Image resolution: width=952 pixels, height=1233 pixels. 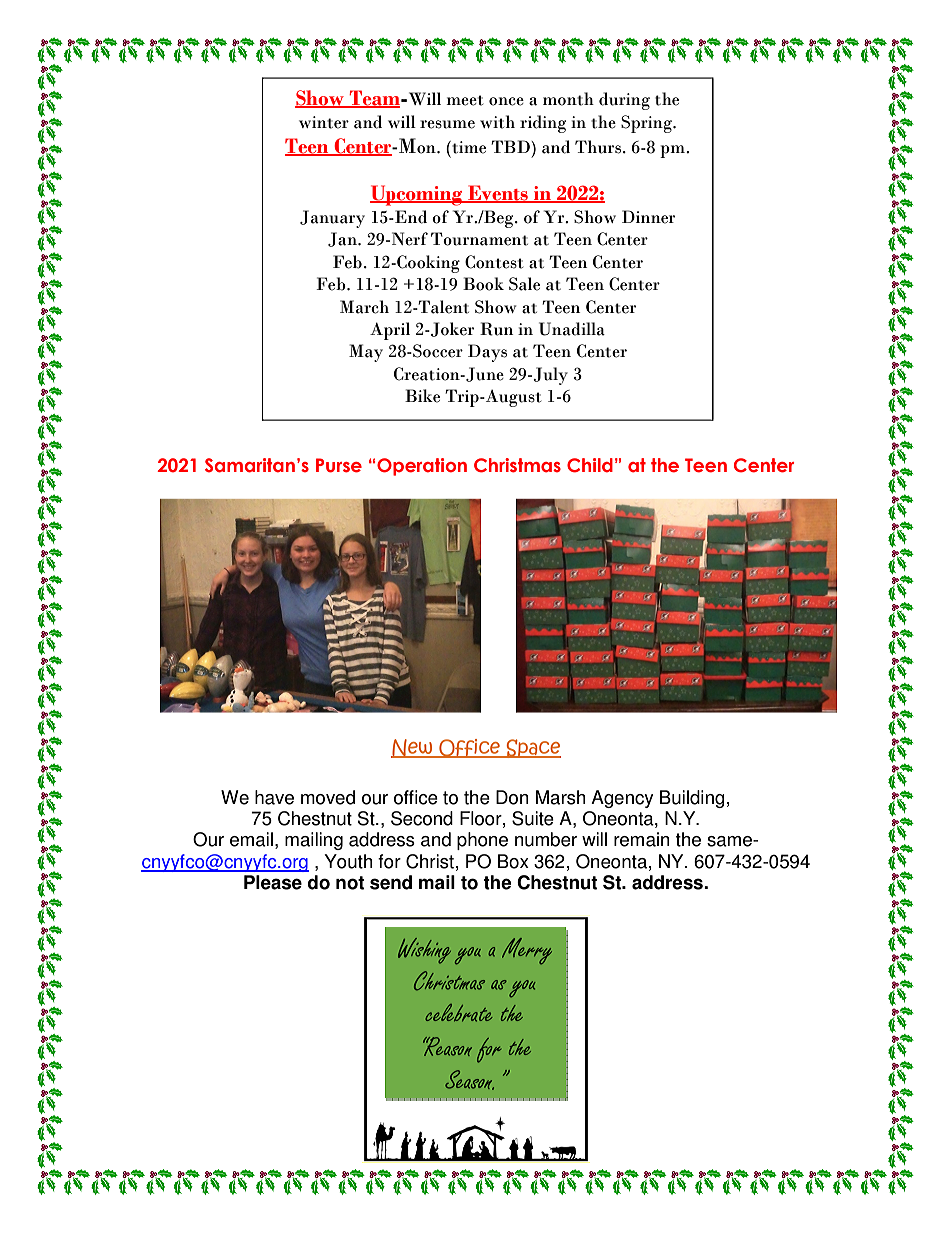 What do you see at coordinates (527, 951) in the document?
I see `Merry` at bounding box center [527, 951].
